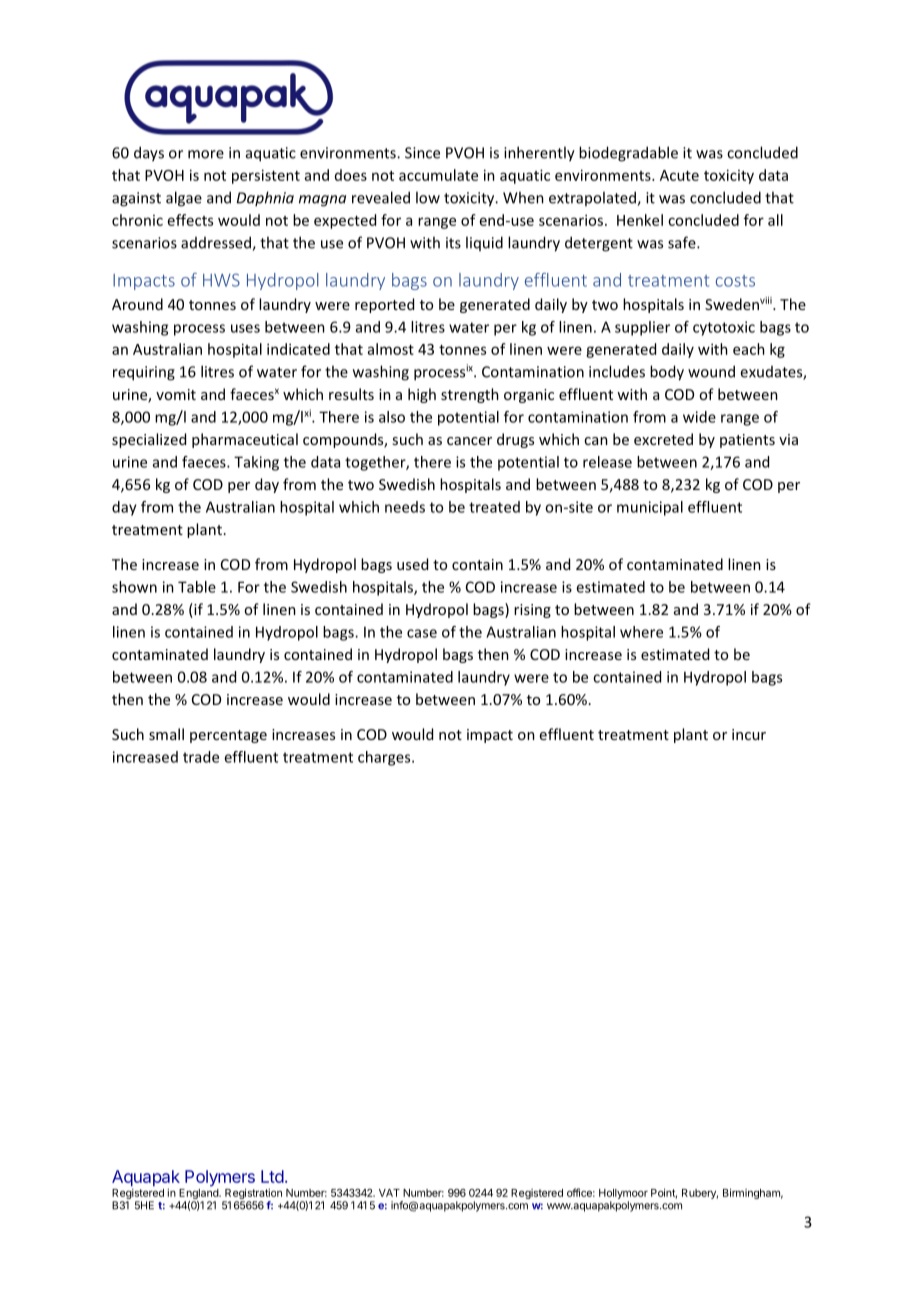  What do you see at coordinates (252, 1195) in the image?
I see `Registration` at bounding box center [252, 1195].
